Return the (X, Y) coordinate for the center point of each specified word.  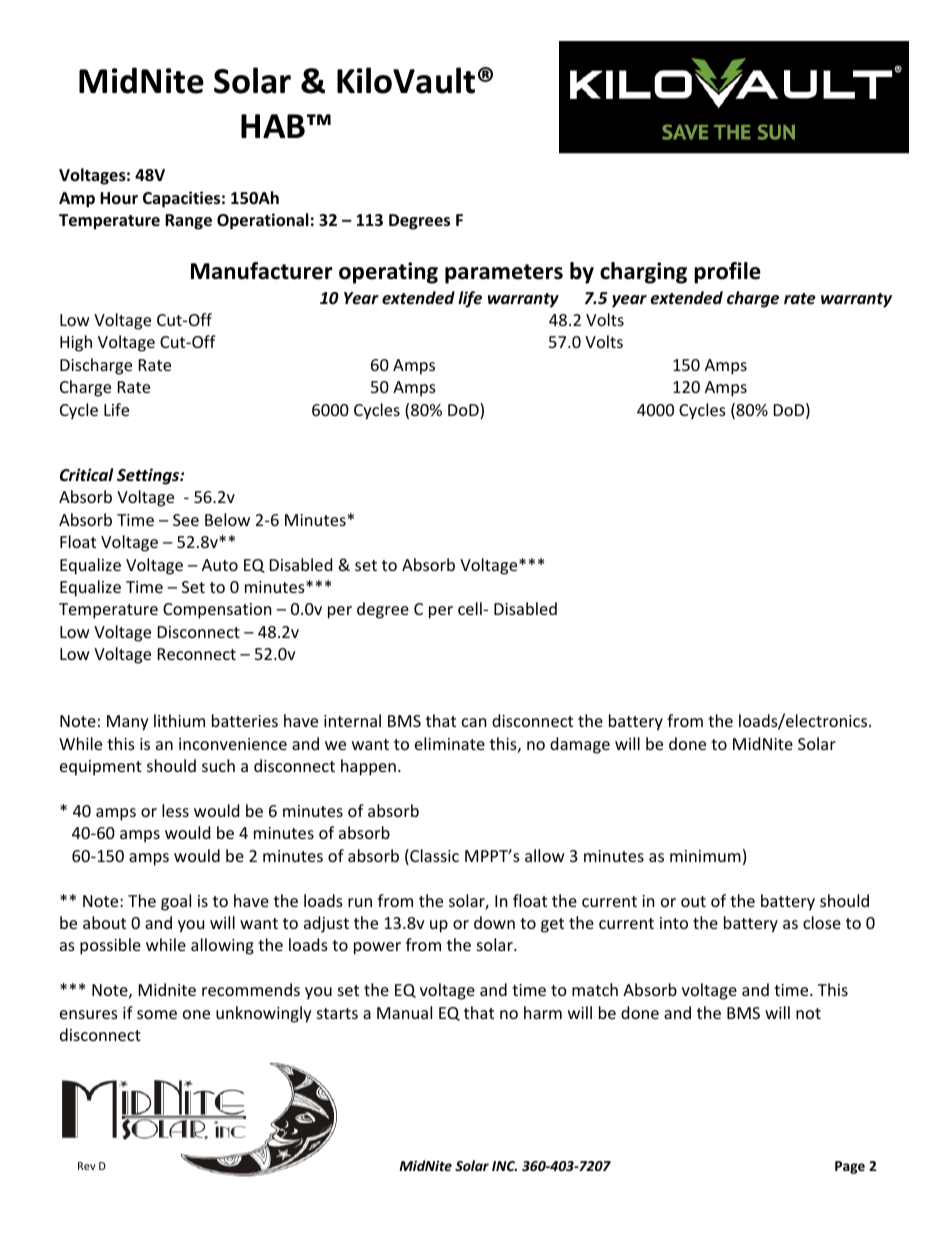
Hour (119, 198)
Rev (87, 1166)
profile (727, 273)
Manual (404, 1012)
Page (850, 1167)
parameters (504, 274)
